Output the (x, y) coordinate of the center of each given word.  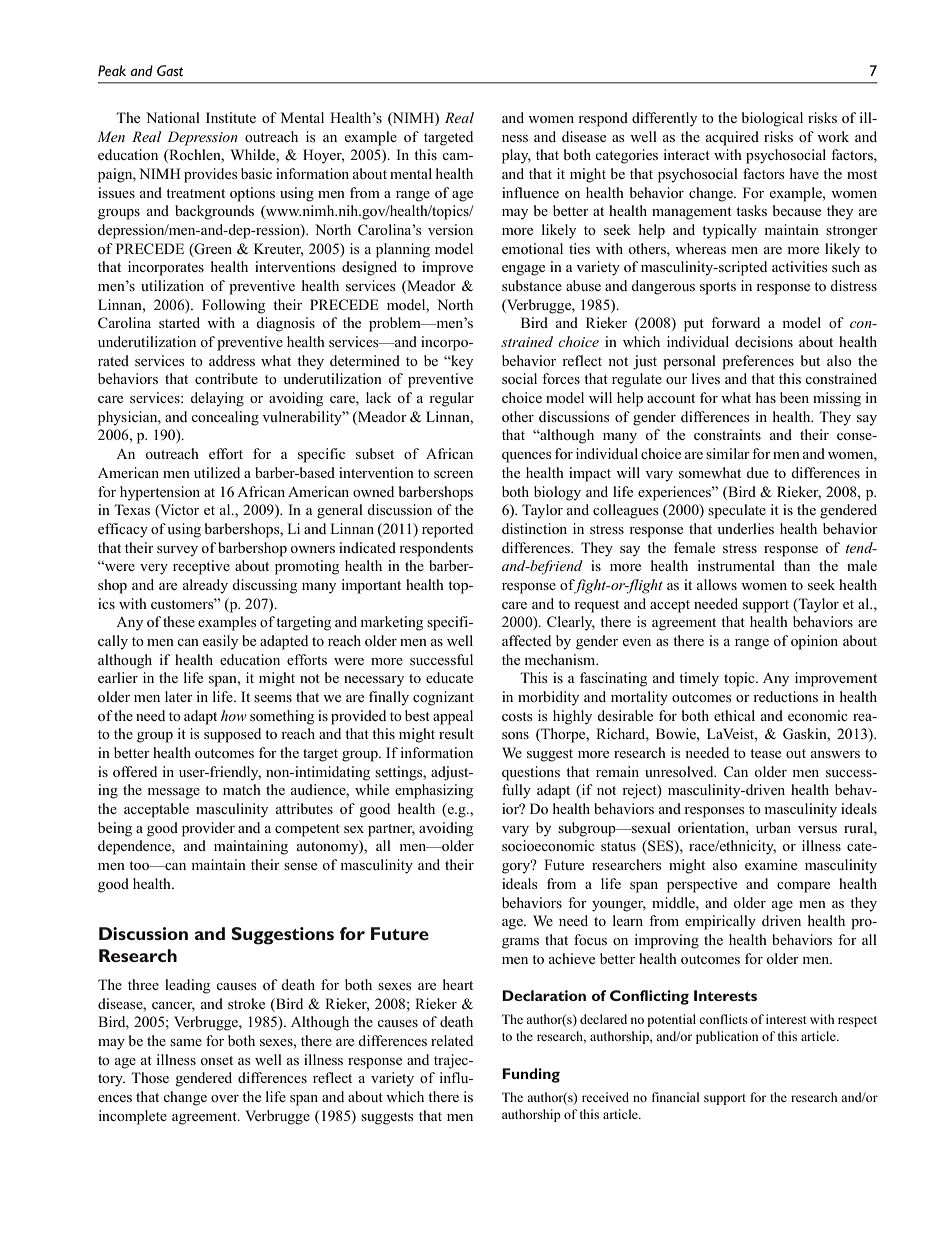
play (516, 156)
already (205, 586)
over (225, 1098)
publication (727, 1037)
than (797, 565)
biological (772, 119)
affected (526, 640)
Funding (531, 1075)
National (173, 117)
